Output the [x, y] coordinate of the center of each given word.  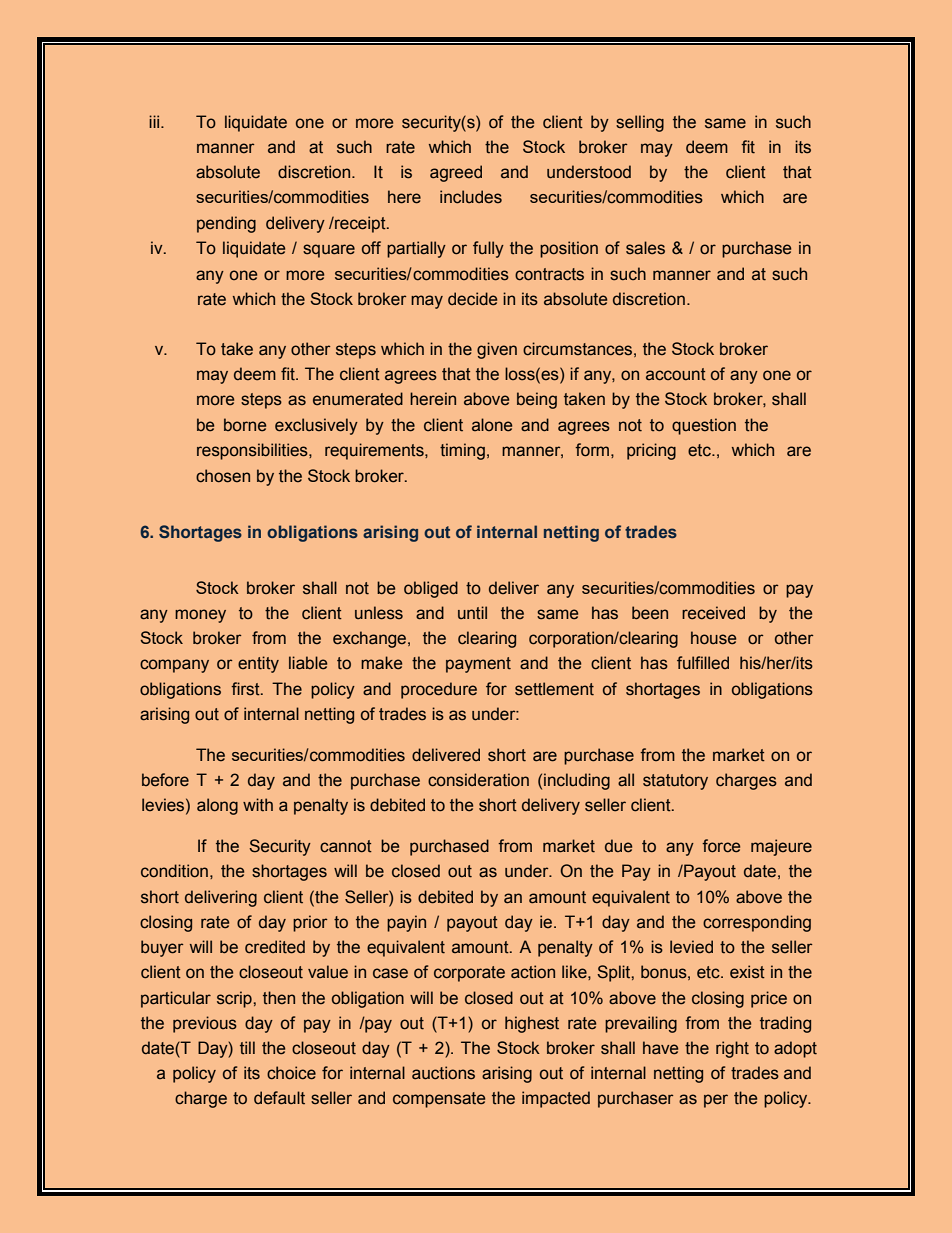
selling [640, 123]
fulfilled [703, 663]
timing [462, 451]
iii [155, 121]
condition [174, 871]
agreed [456, 173]
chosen [223, 476]
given [497, 350]
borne [245, 425]
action [533, 972]
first [246, 689]
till [247, 1048]
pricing [651, 451]
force [721, 846]
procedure [439, 690]
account [676, 374]
